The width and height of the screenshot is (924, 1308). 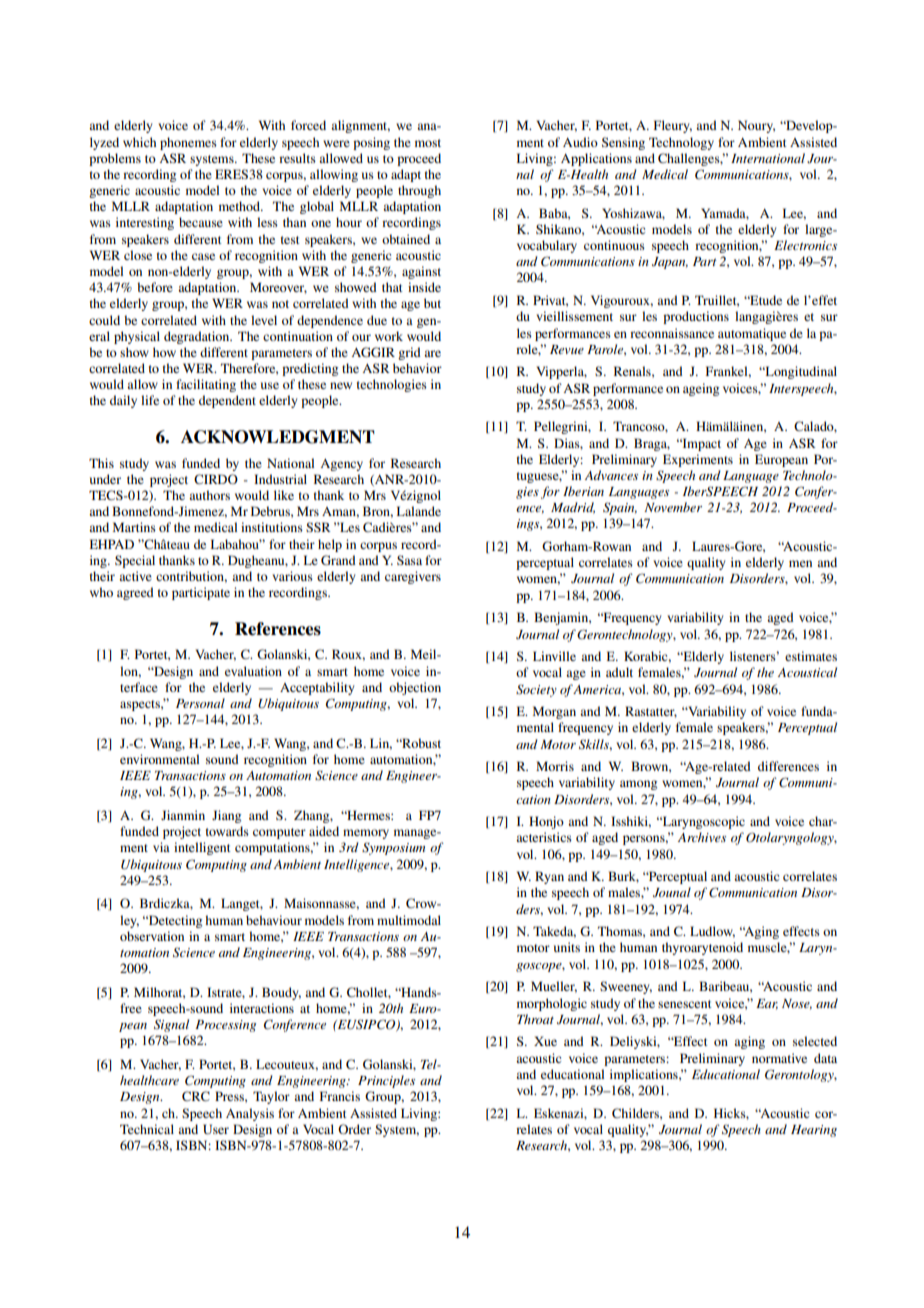 I want to click on November, so click(x=673, y=507).
